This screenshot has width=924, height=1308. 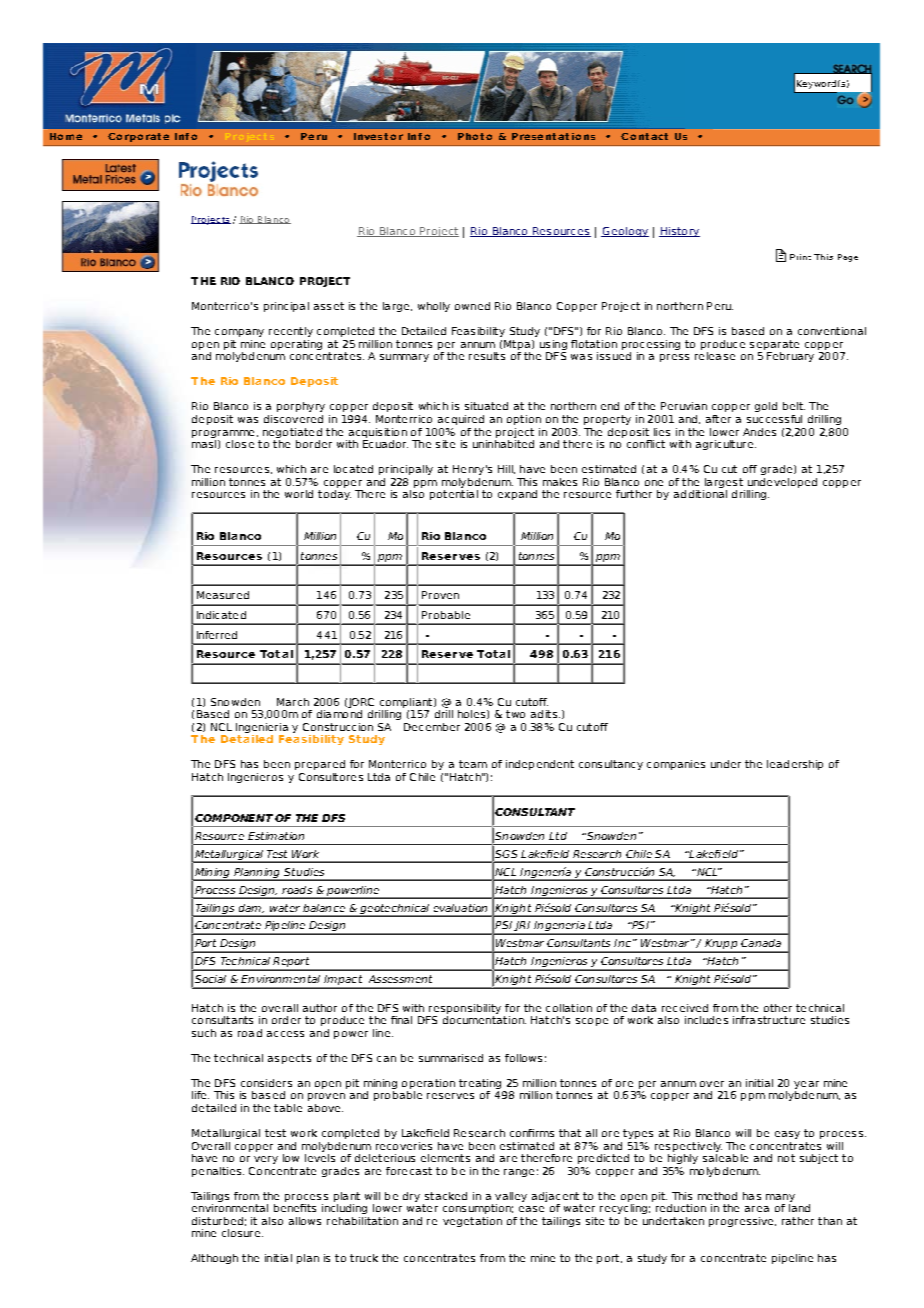 What do you see at coordinates (759, 432) in the screenshot?
I see `Andes` at bounding box center [759, 432].
